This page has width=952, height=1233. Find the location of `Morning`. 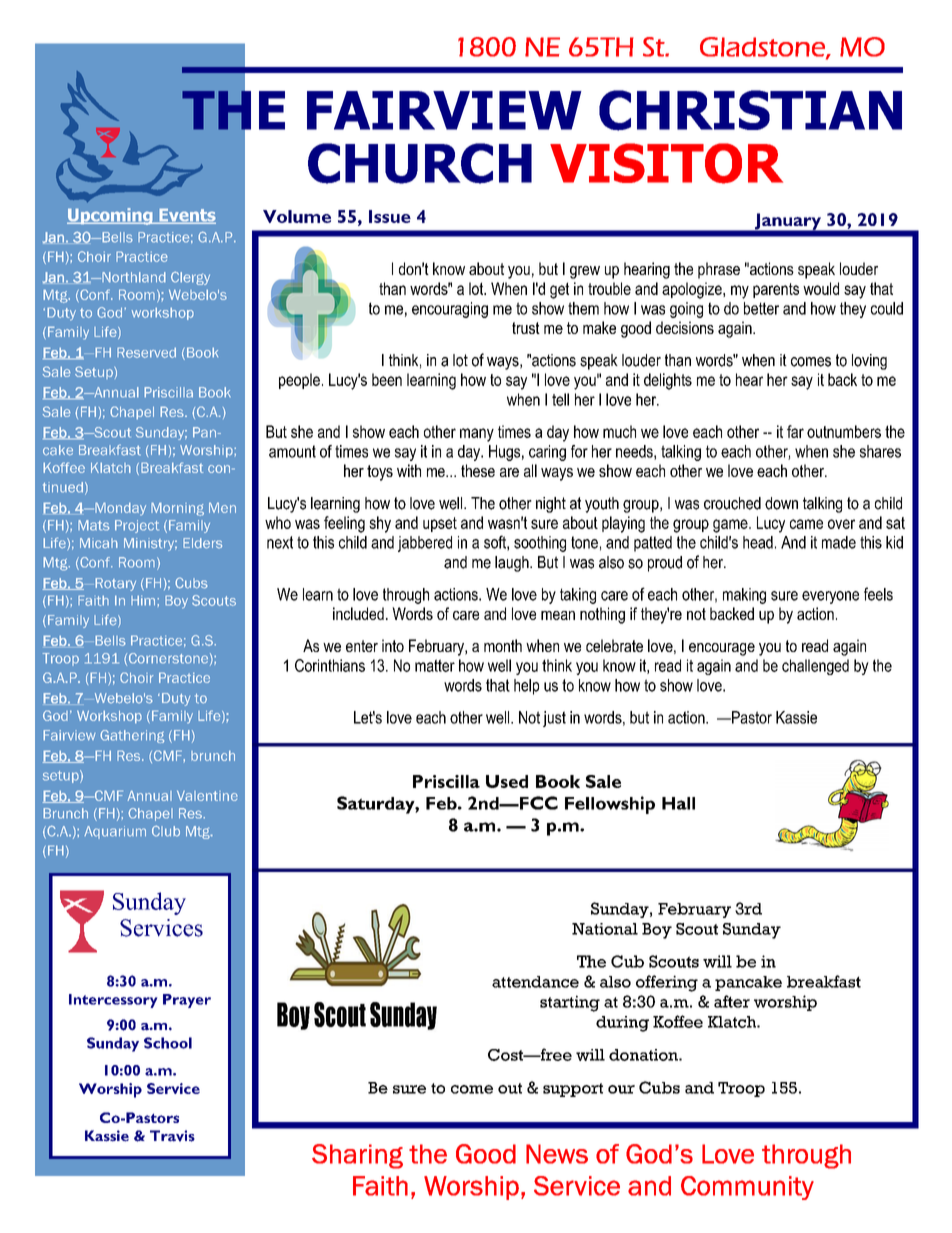

Morning is located at coordinates (177, 509).
